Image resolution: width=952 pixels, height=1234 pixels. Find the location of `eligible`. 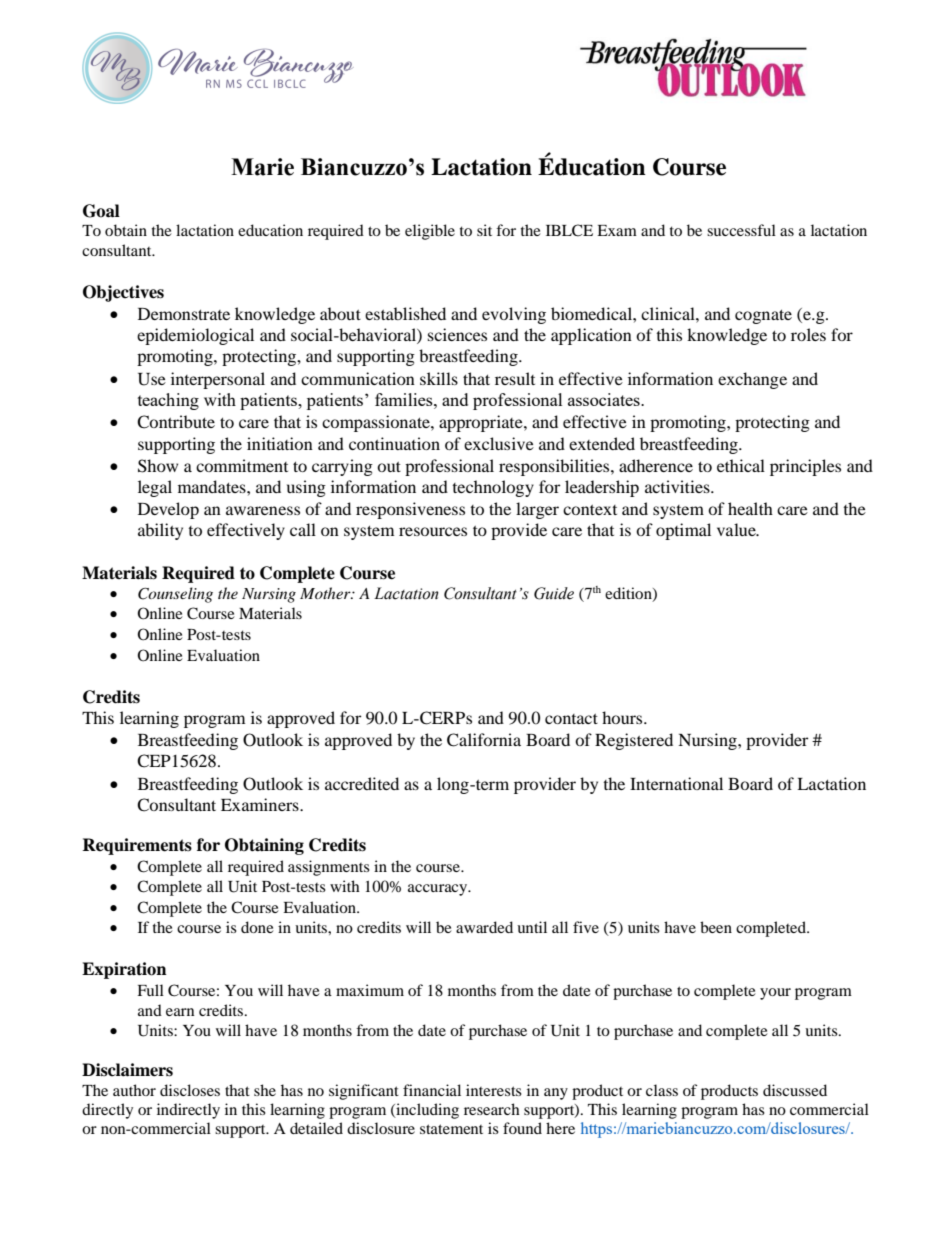

eligible is located at coordinates (430, 232).
